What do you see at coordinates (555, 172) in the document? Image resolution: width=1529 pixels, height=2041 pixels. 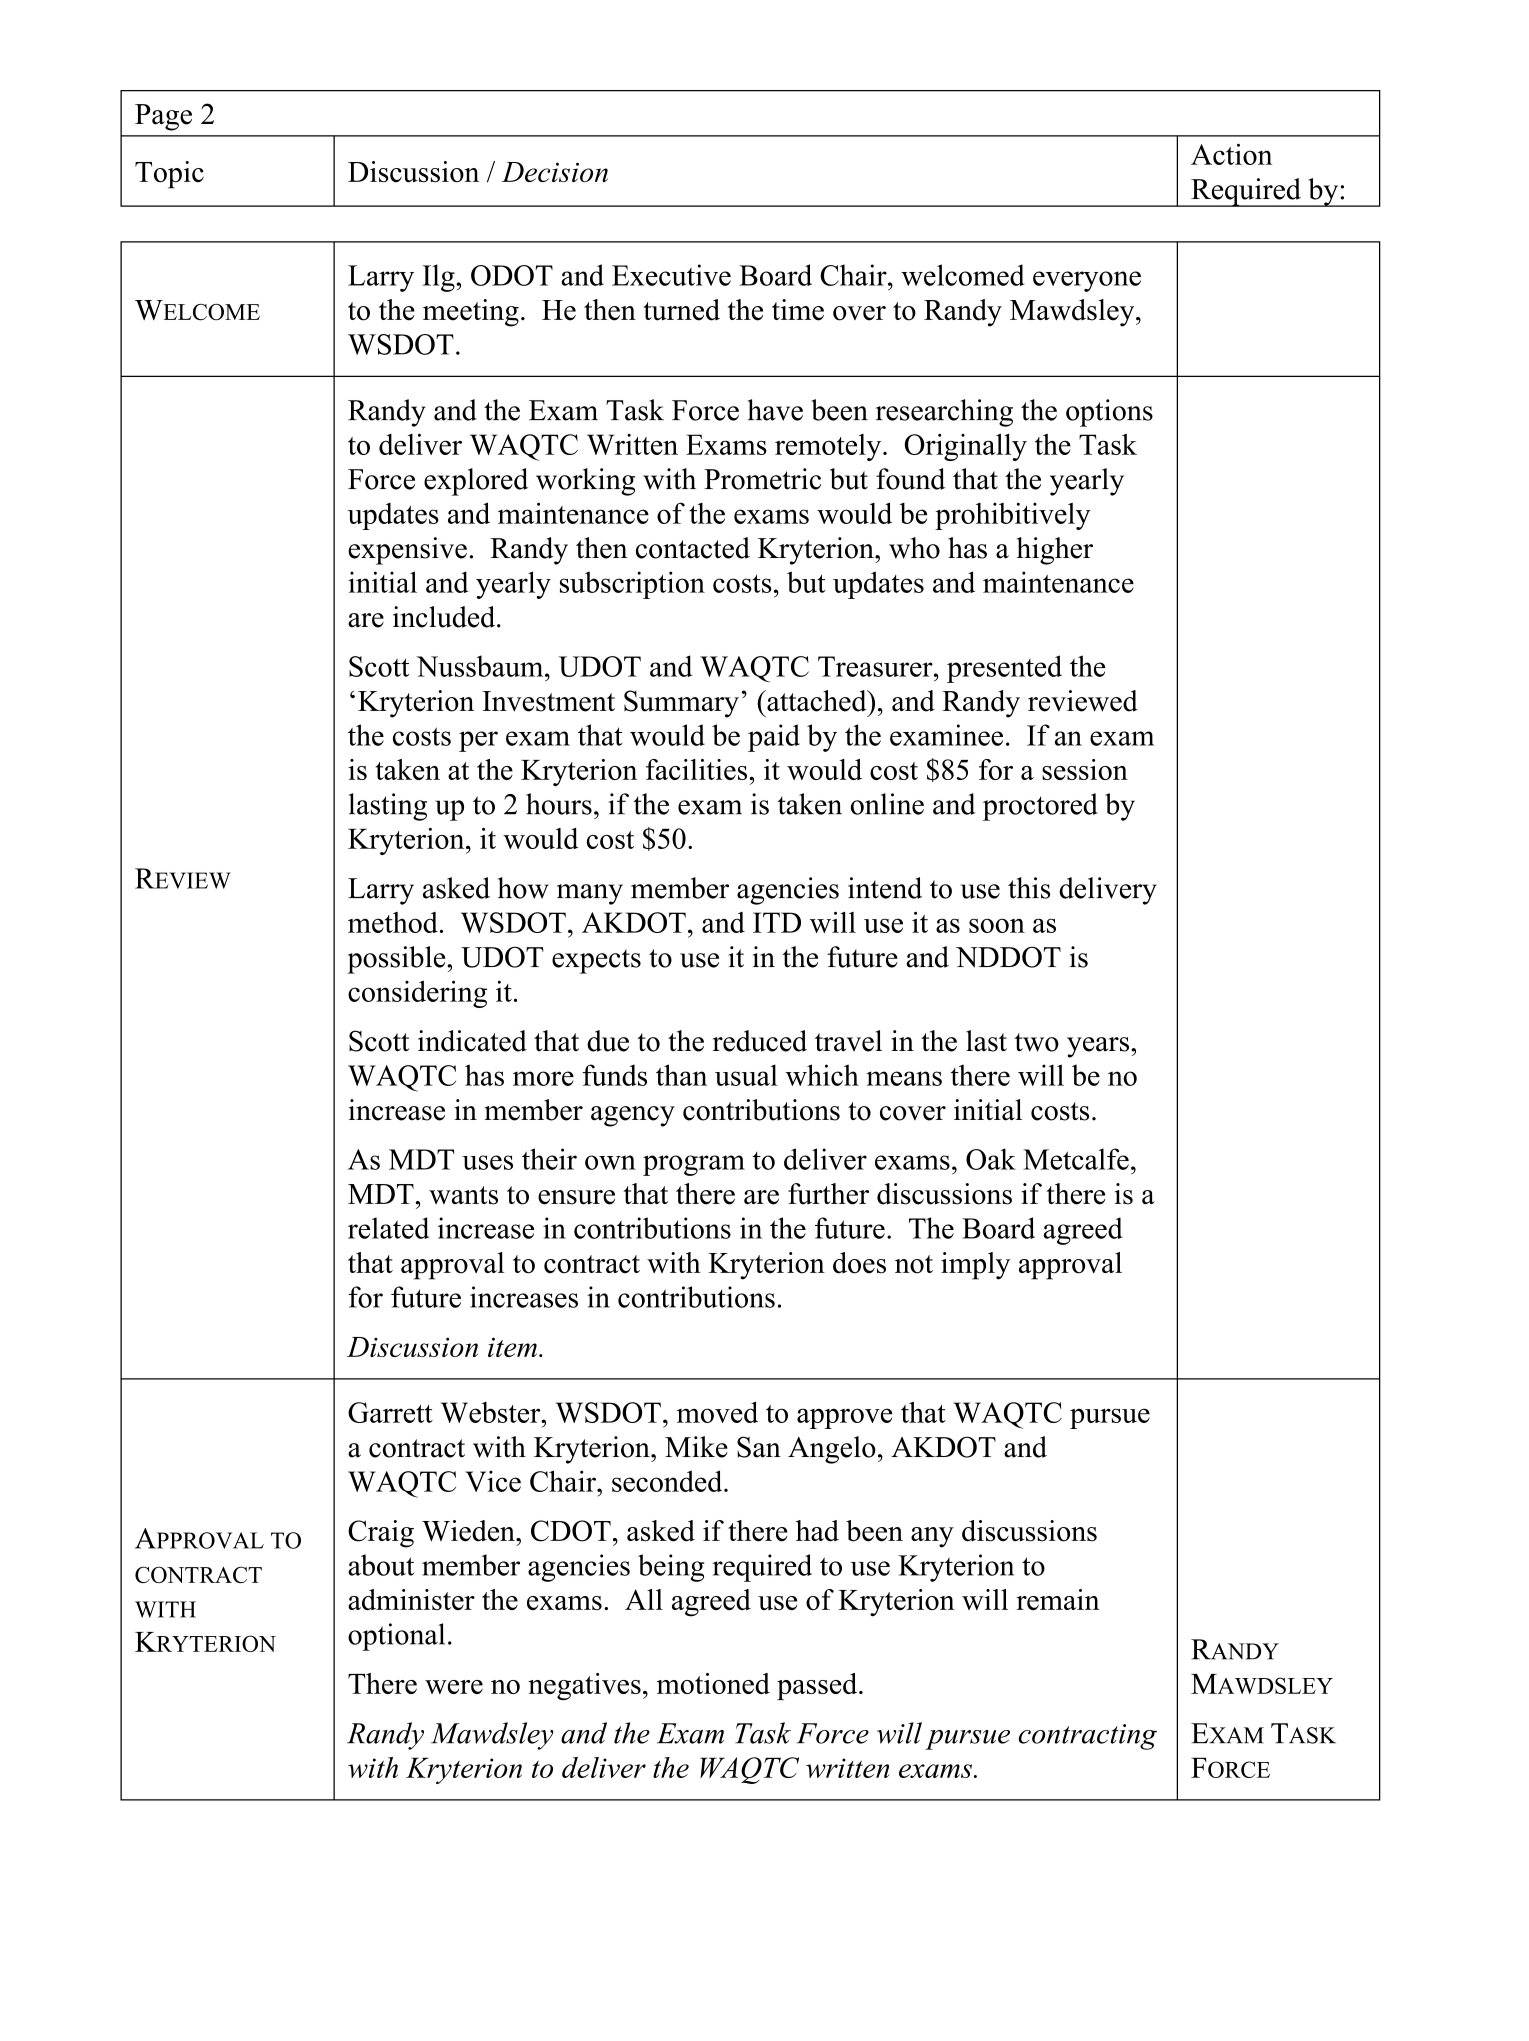 I see `Decision` at bounding box center [555, 172].
